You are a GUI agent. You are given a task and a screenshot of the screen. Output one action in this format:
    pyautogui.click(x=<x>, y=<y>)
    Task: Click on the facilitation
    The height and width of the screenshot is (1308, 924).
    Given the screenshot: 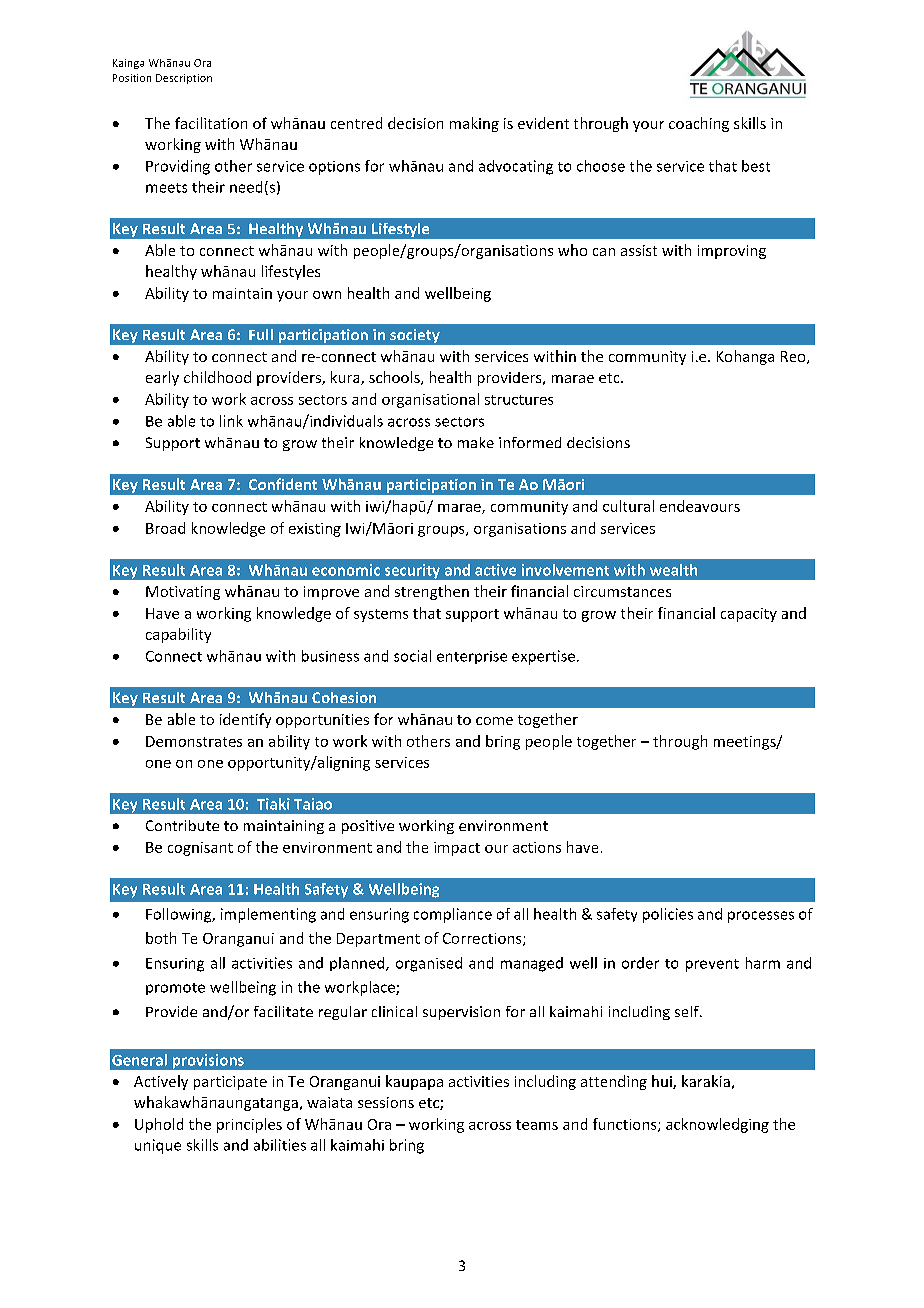 What is the action you would take?
    pyautogui.click(x=211, y=123)
